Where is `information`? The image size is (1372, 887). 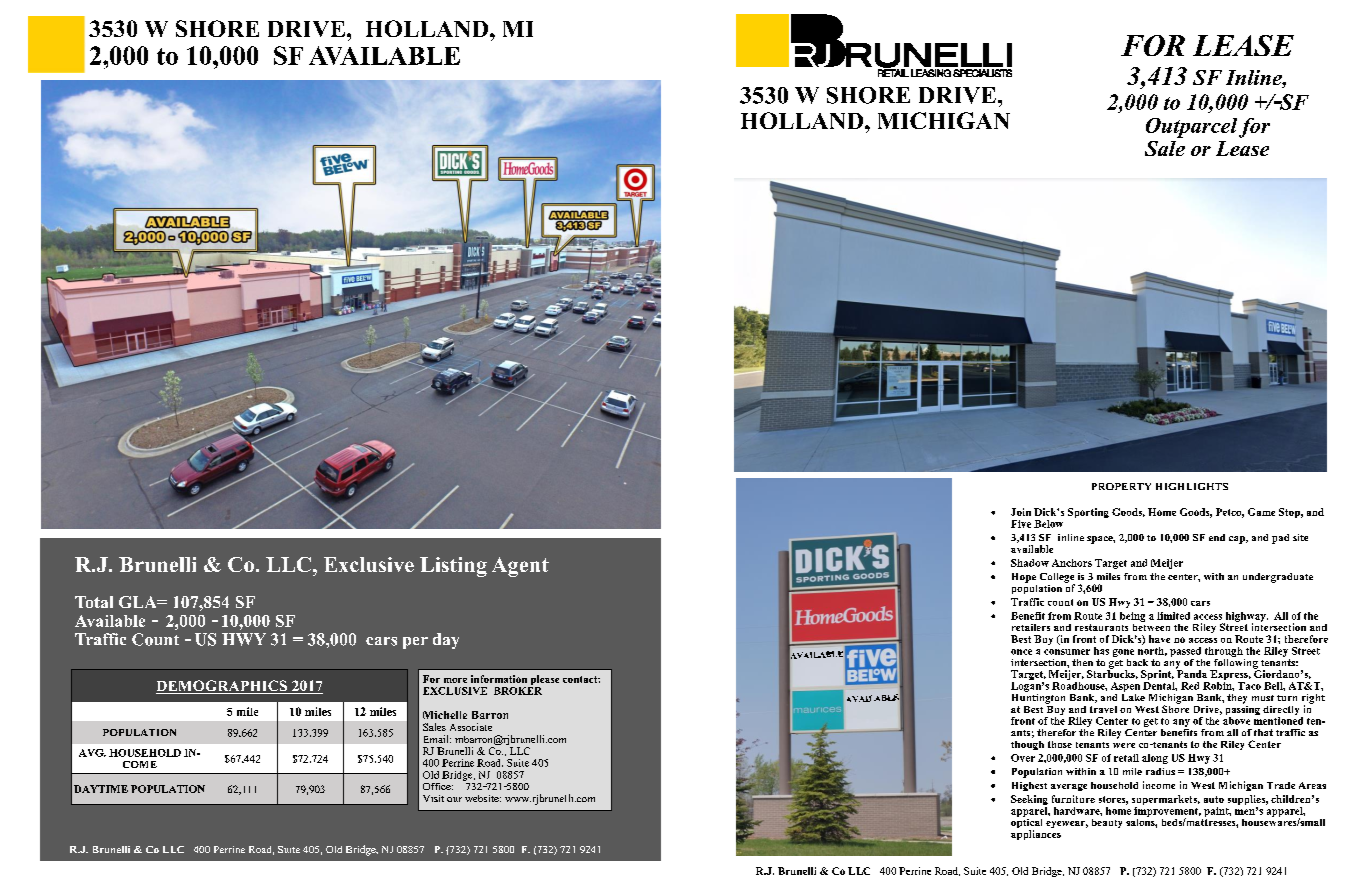 information is located at coordinates (499, 679).
